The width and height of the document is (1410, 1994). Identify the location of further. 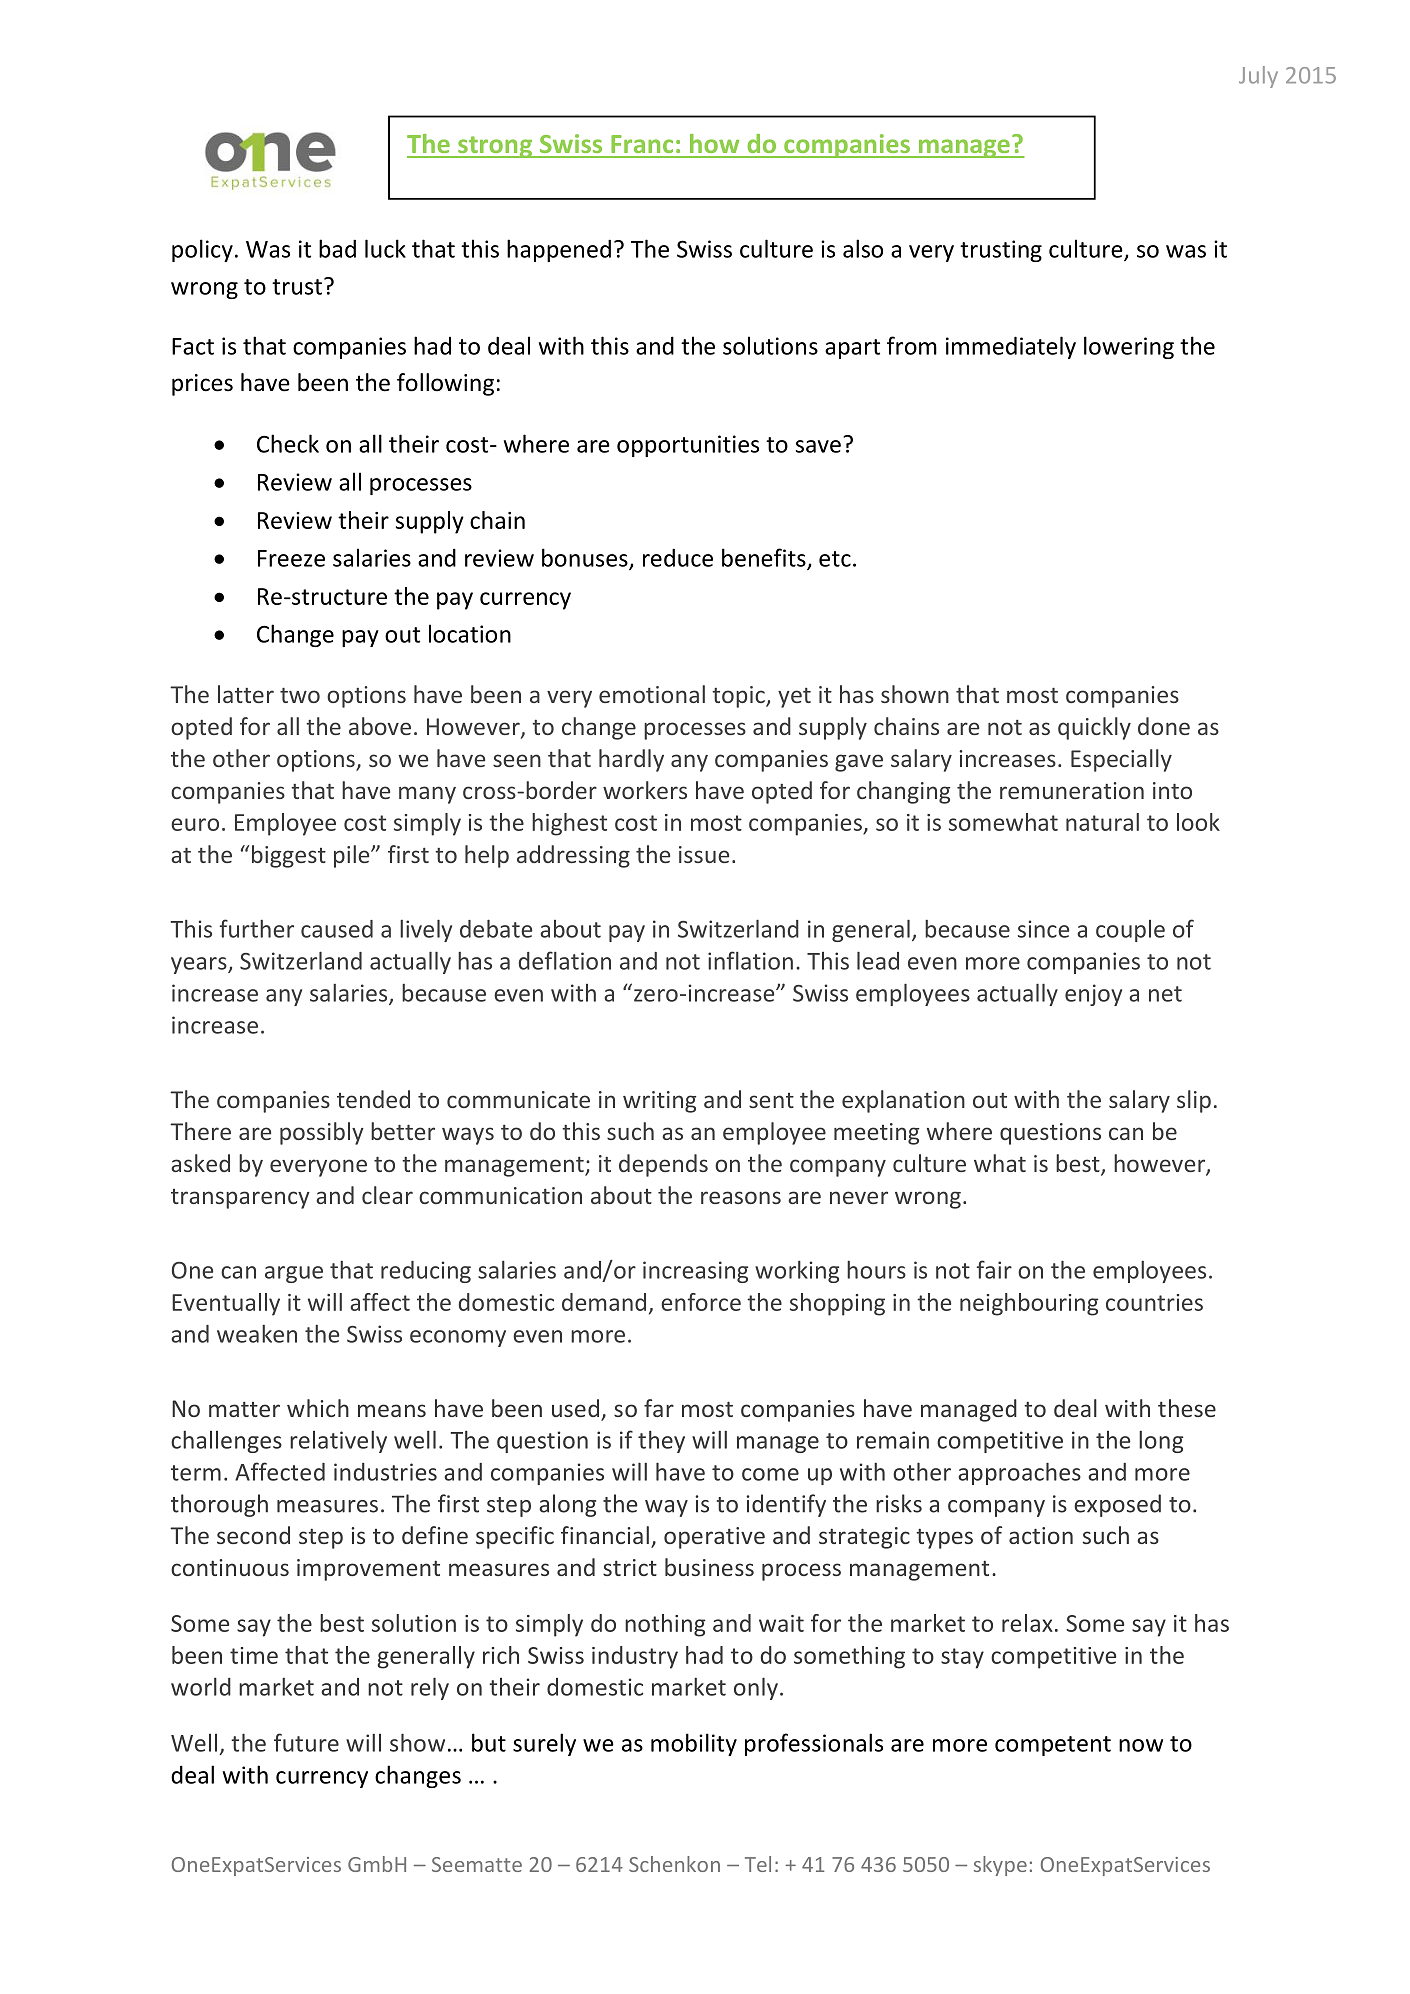
(257, 928).
